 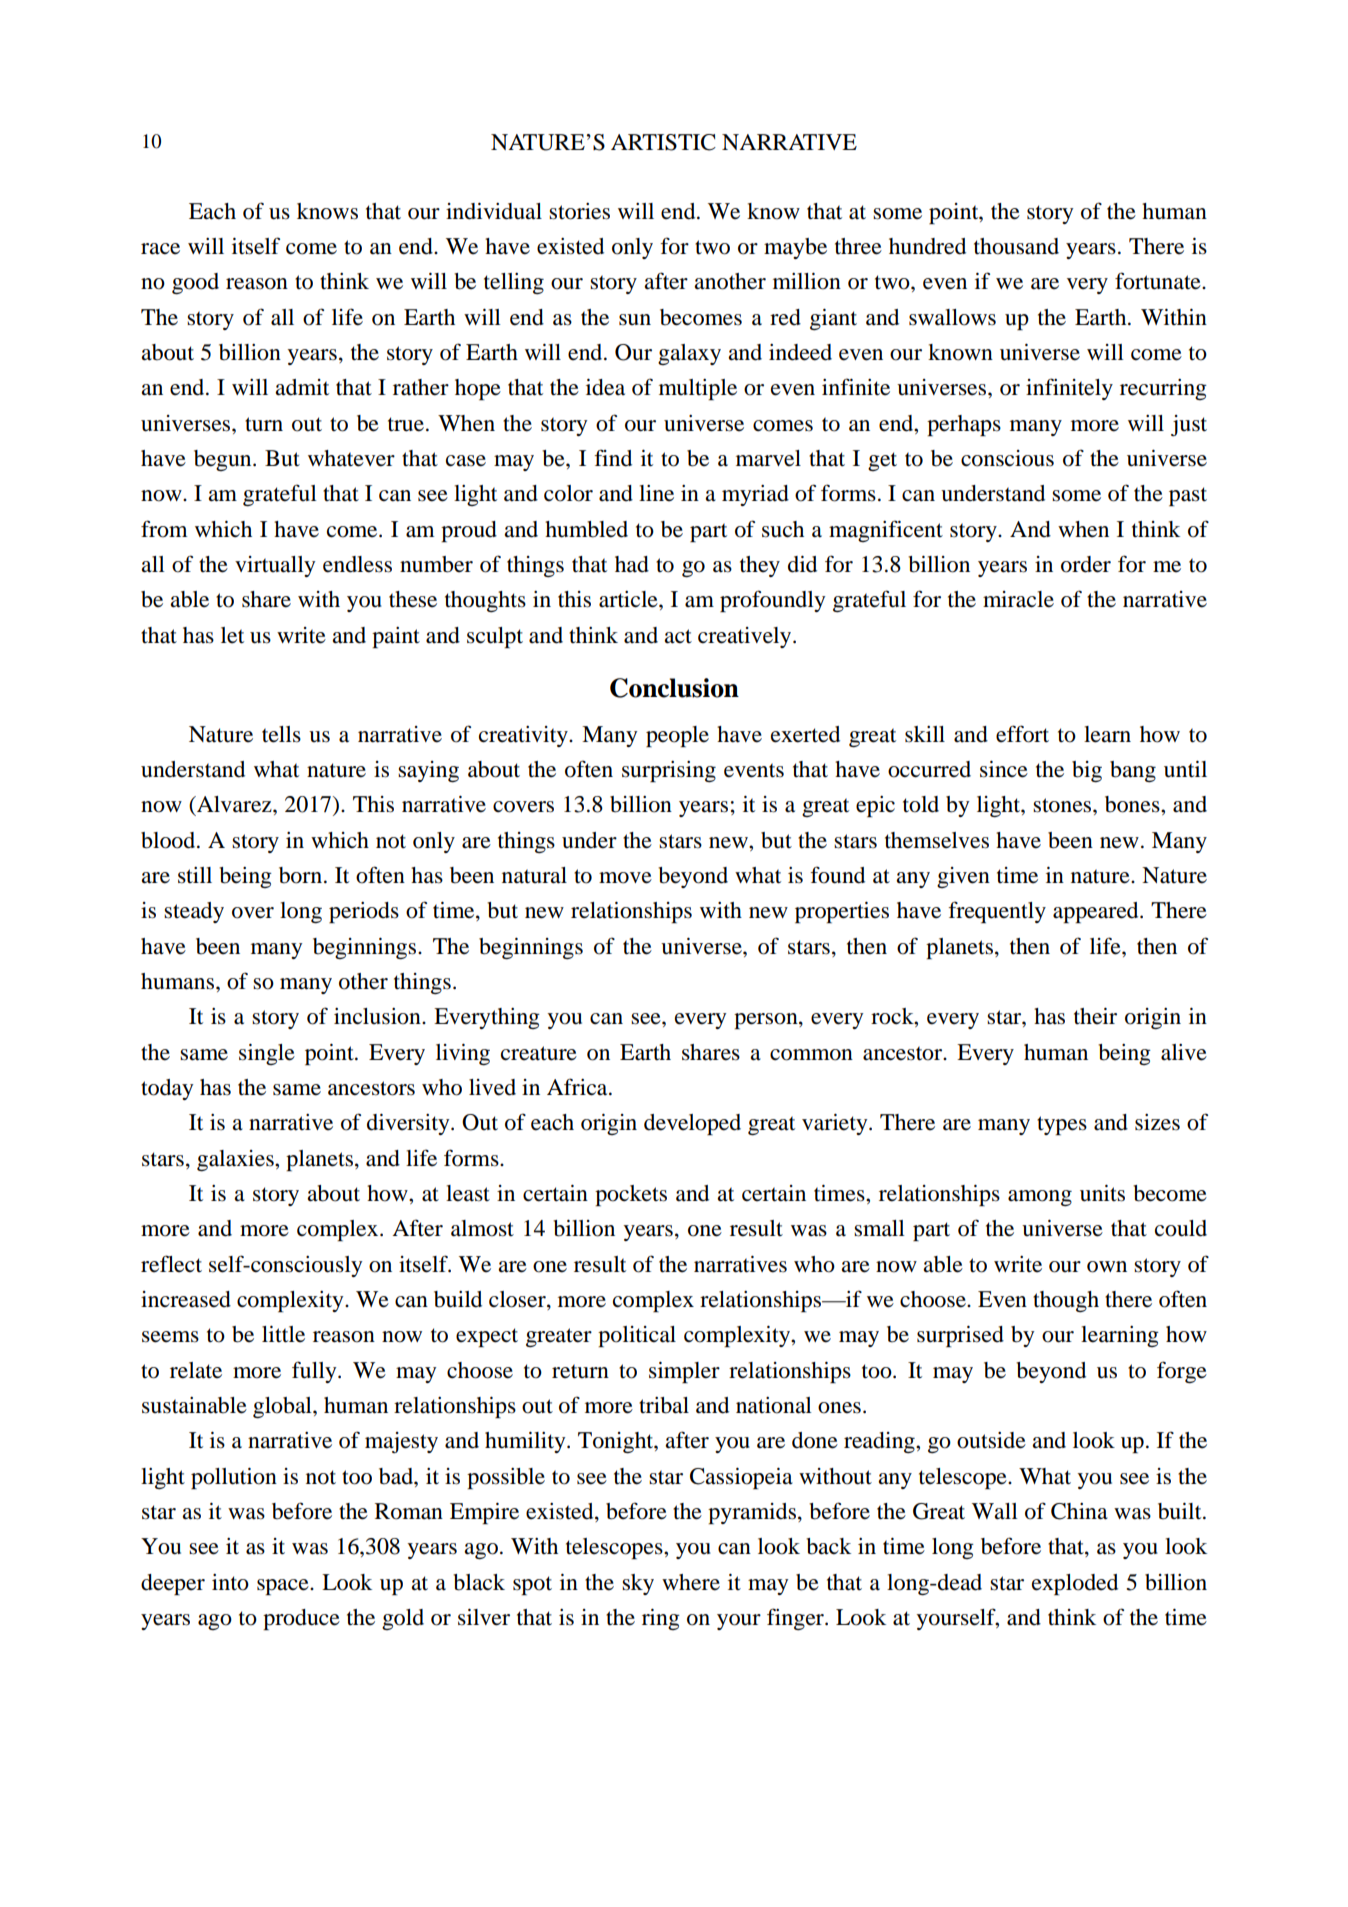 I want to click on thousand, so click(x=1016, y=246).
